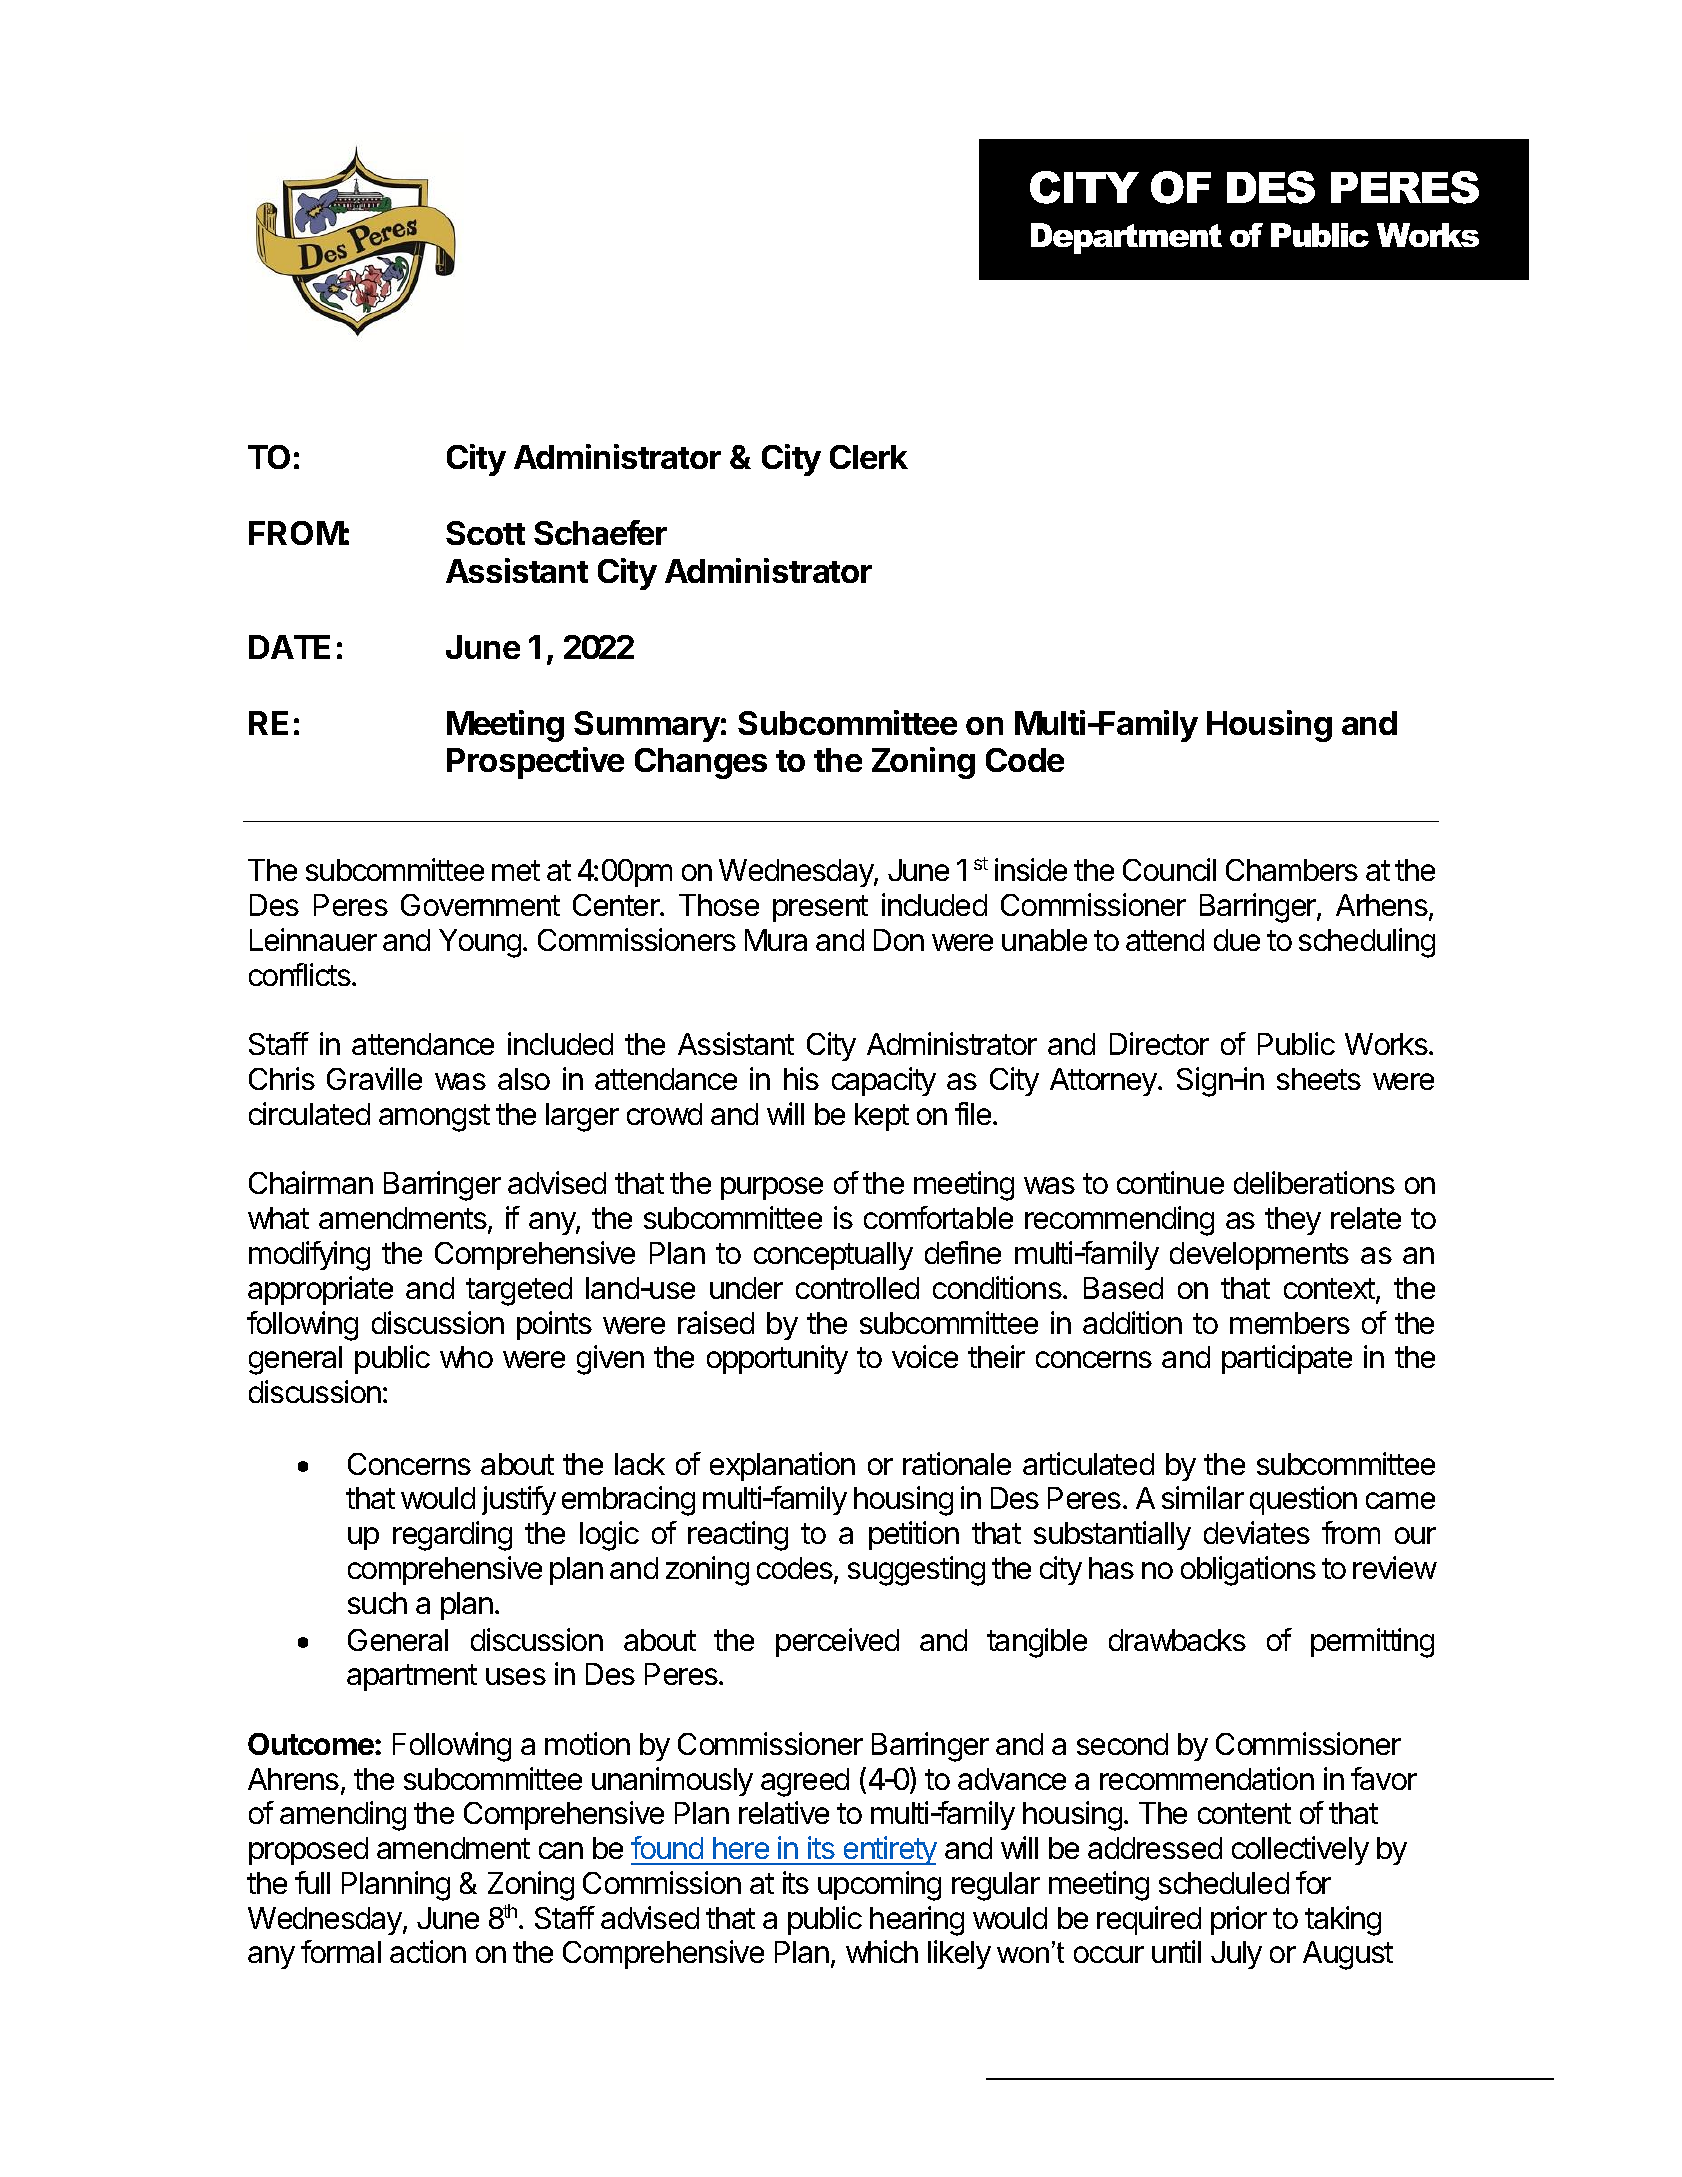 The image size is (1682, 2177). I want to click on Department, so click(1126, 238).
